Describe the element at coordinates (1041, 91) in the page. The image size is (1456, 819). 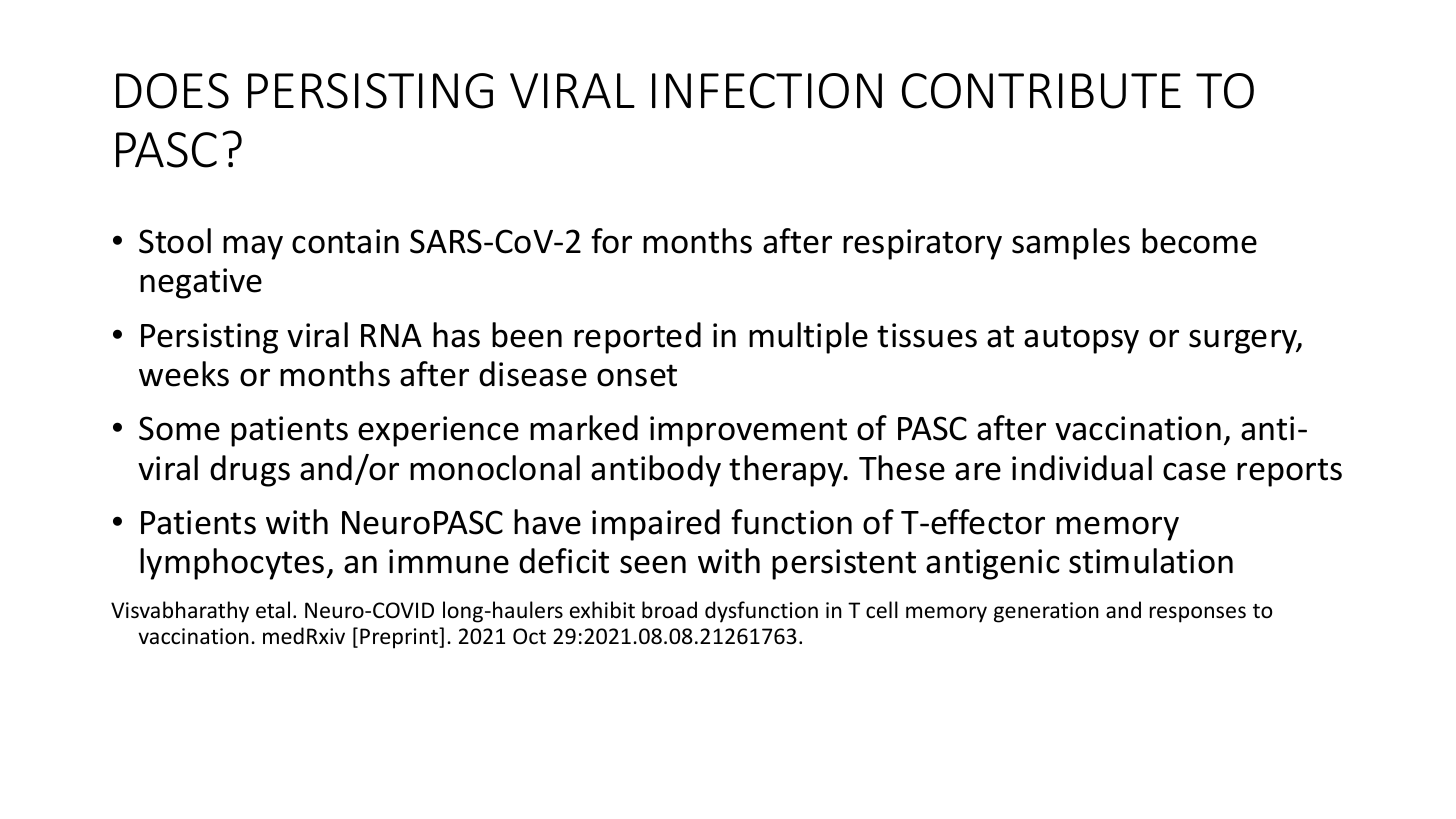
I see `CONTRIBUTE` at that location.
